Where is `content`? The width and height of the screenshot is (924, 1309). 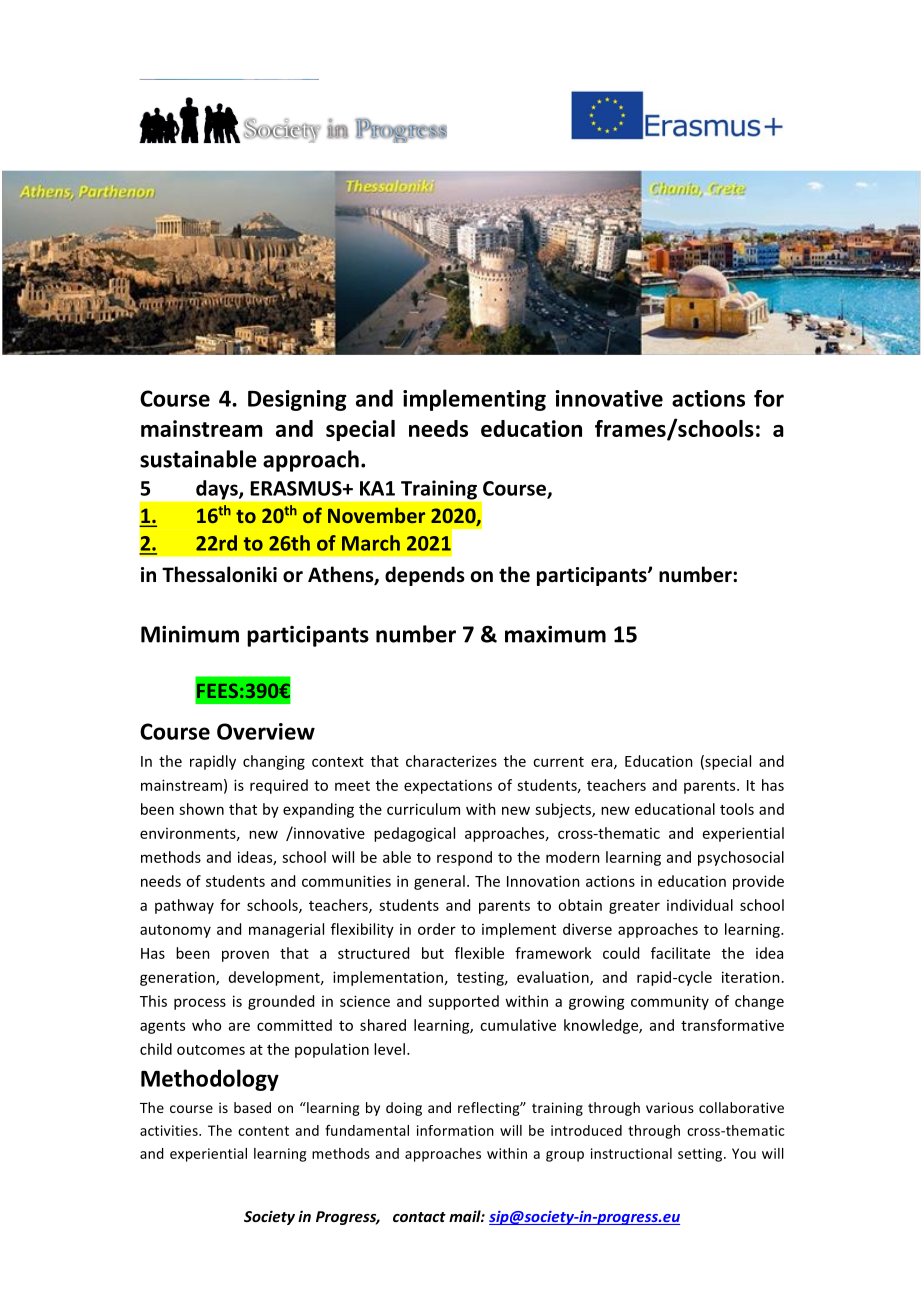 content is located at coordinates (263, 1131).
